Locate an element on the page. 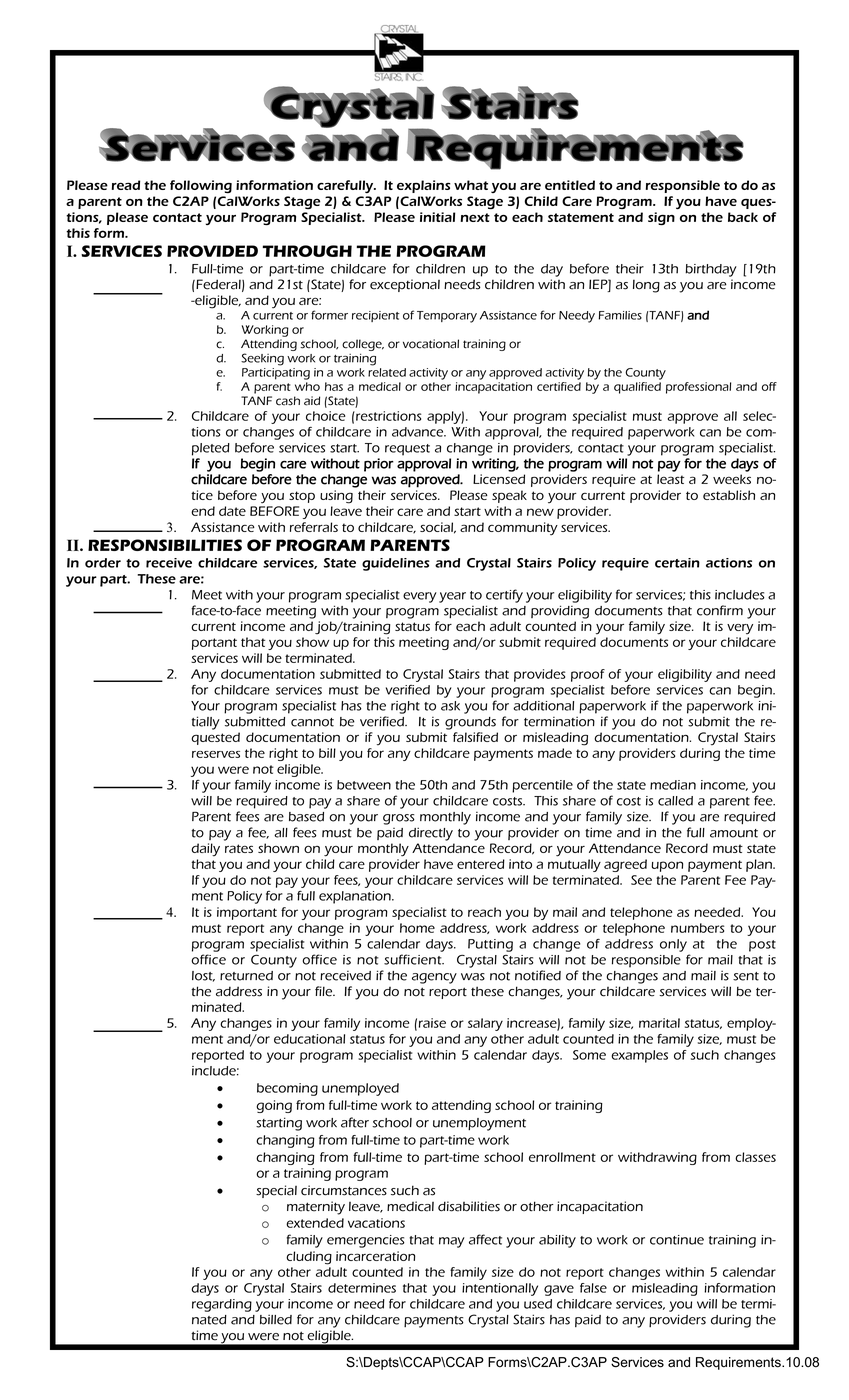  numbers is located at coordinates (697, 928).
